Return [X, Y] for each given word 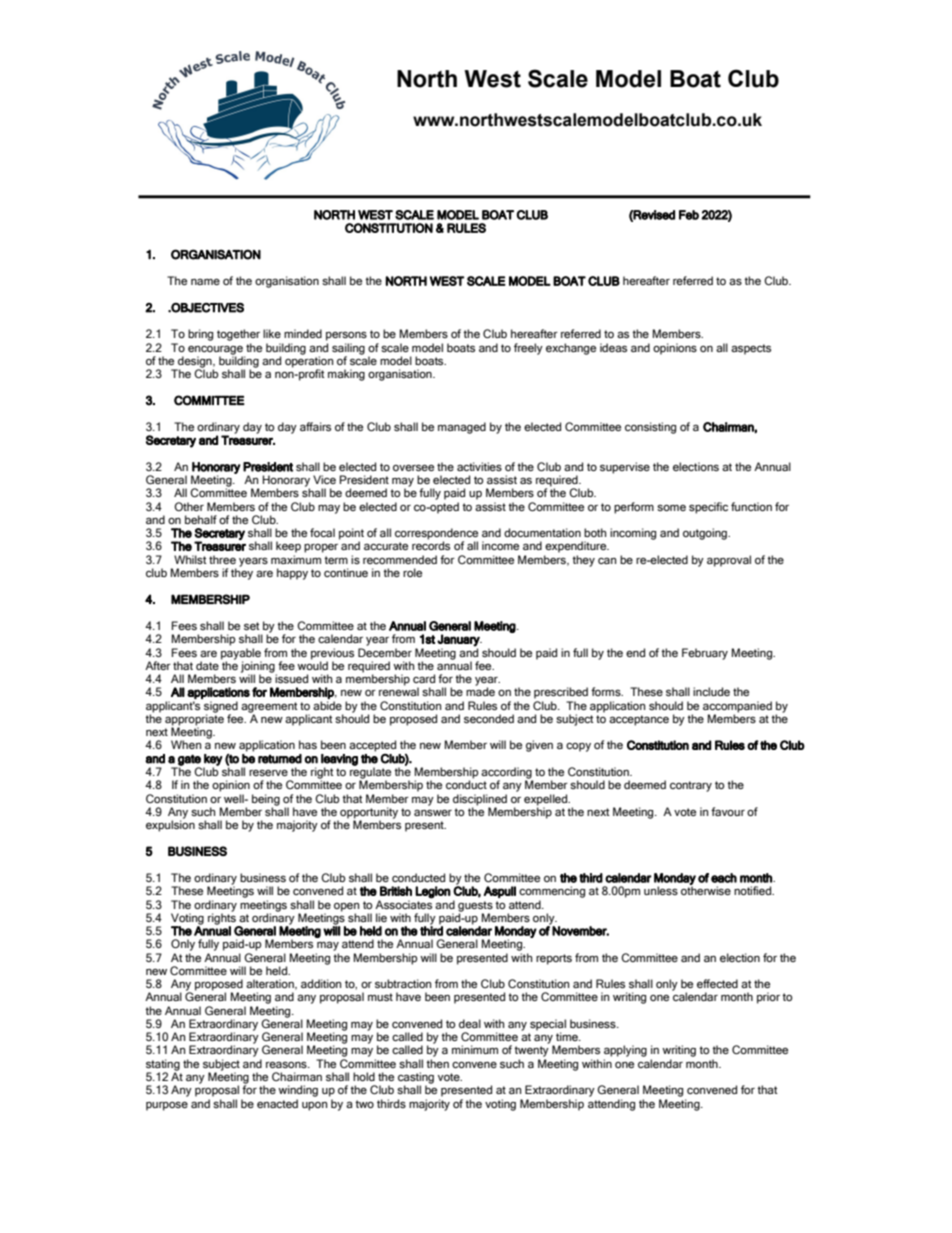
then [437, 1063]
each [724, 878]
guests [475, 907]
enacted [277, 1103]
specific [708, 508]
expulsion [170, 825]
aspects [751, 349]
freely [528, 349]
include [711, 691]
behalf [201, 519]
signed [221, 708]
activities [479, 466]
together [238, 335]
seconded [489, 718]
